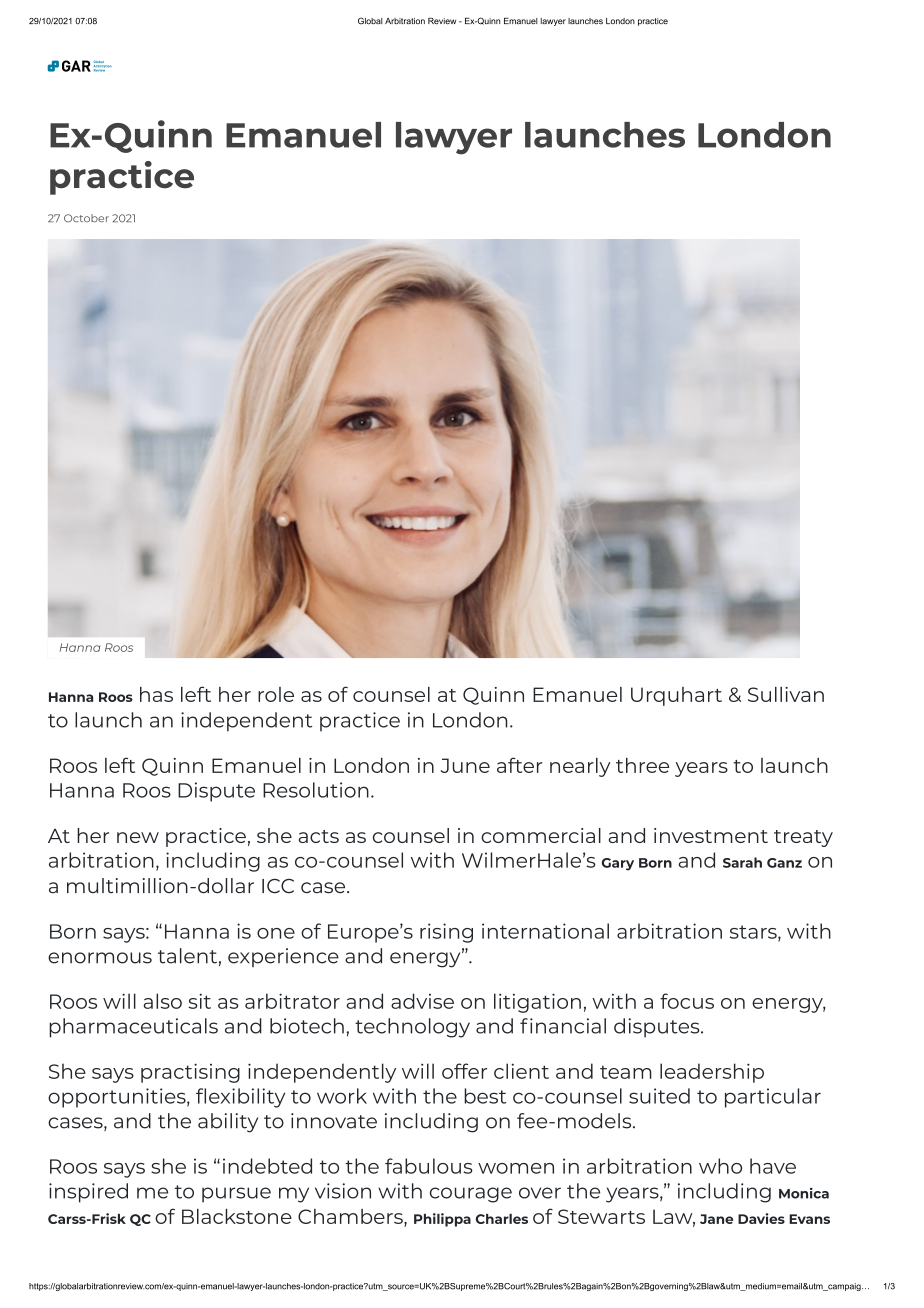 The image size is (924, 1308). I want to click on courage, so click(471, 1195).
